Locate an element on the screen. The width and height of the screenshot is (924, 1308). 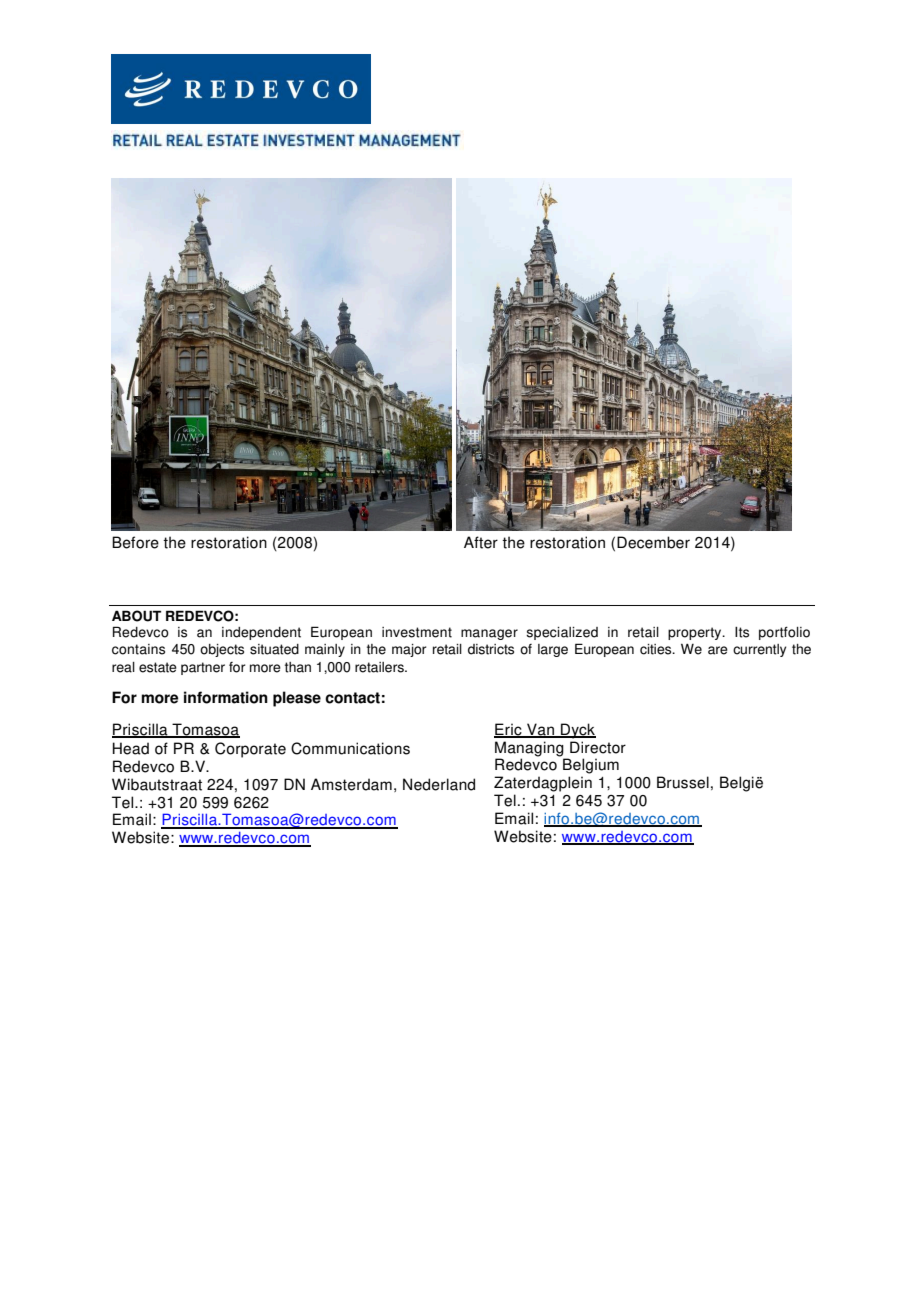
Amsterdam is located at coordinates (351, 784).
